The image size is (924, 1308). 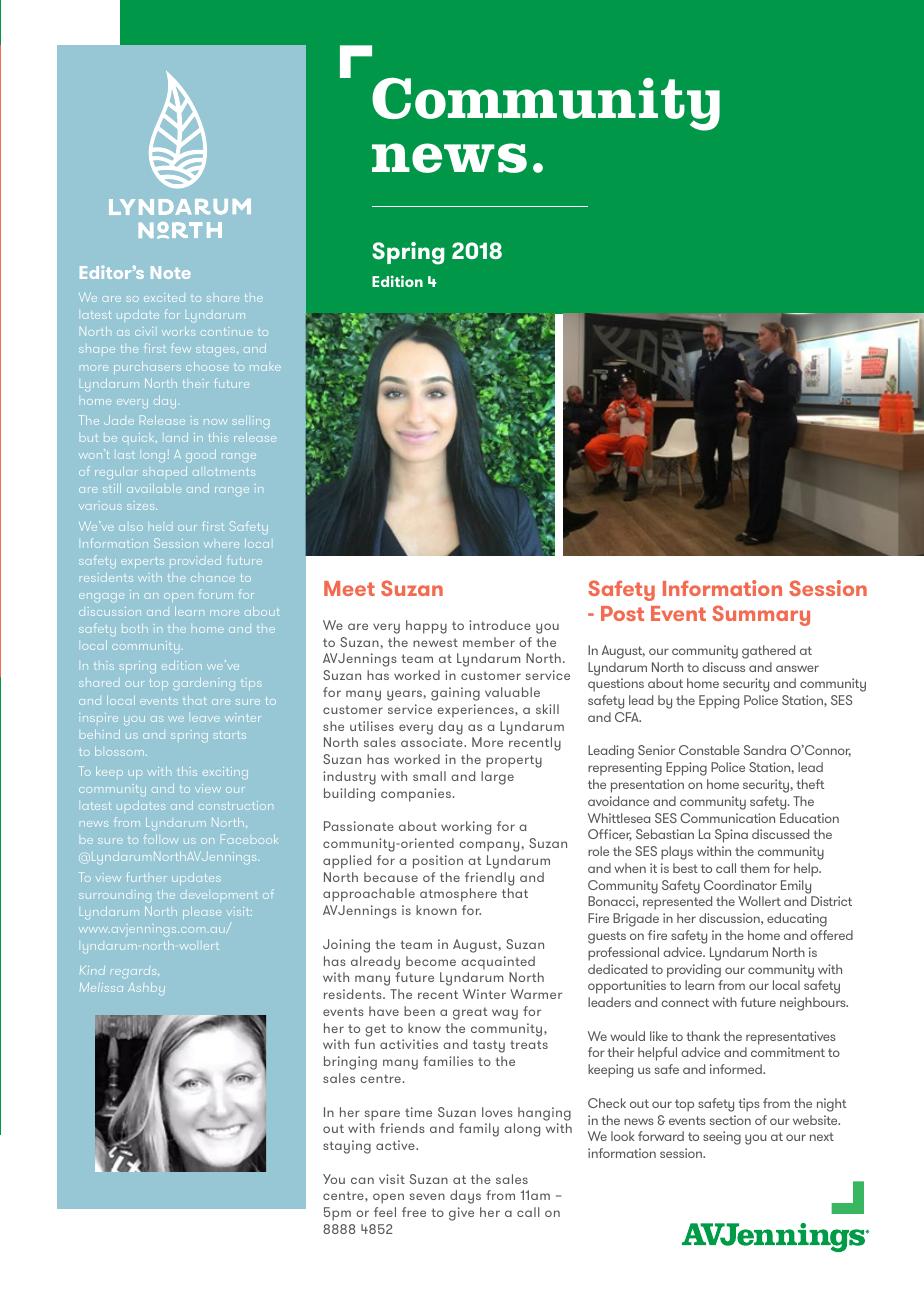 I want to click on Summary, so click(x=761, y=615).
